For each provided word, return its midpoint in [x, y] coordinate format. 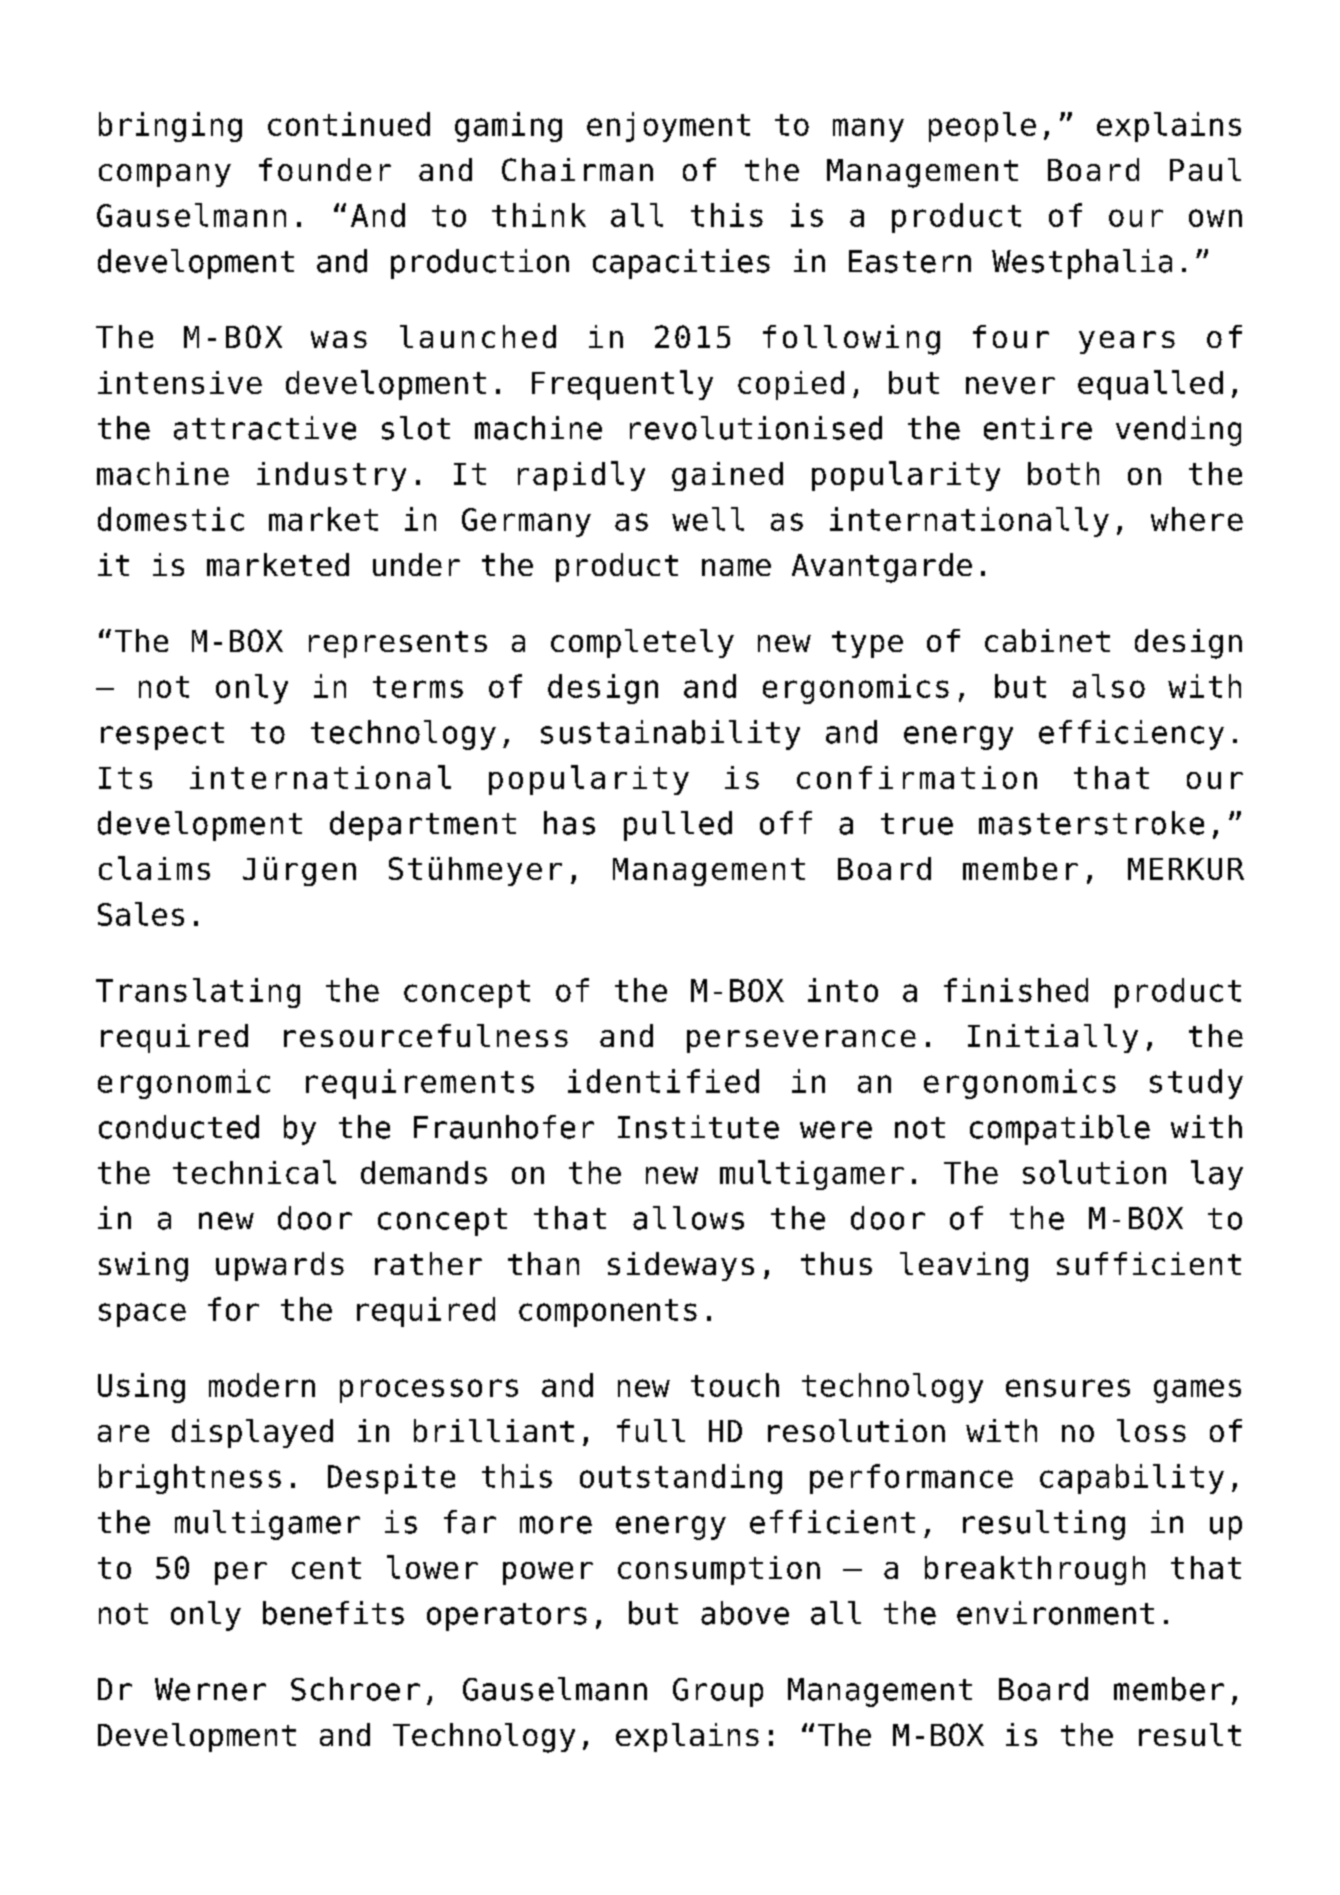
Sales [141, 914]
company [165, 175]
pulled [678, 826]
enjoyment [668, 127]
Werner [210, 1689]
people [982, 127]
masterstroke [1091, 823]
